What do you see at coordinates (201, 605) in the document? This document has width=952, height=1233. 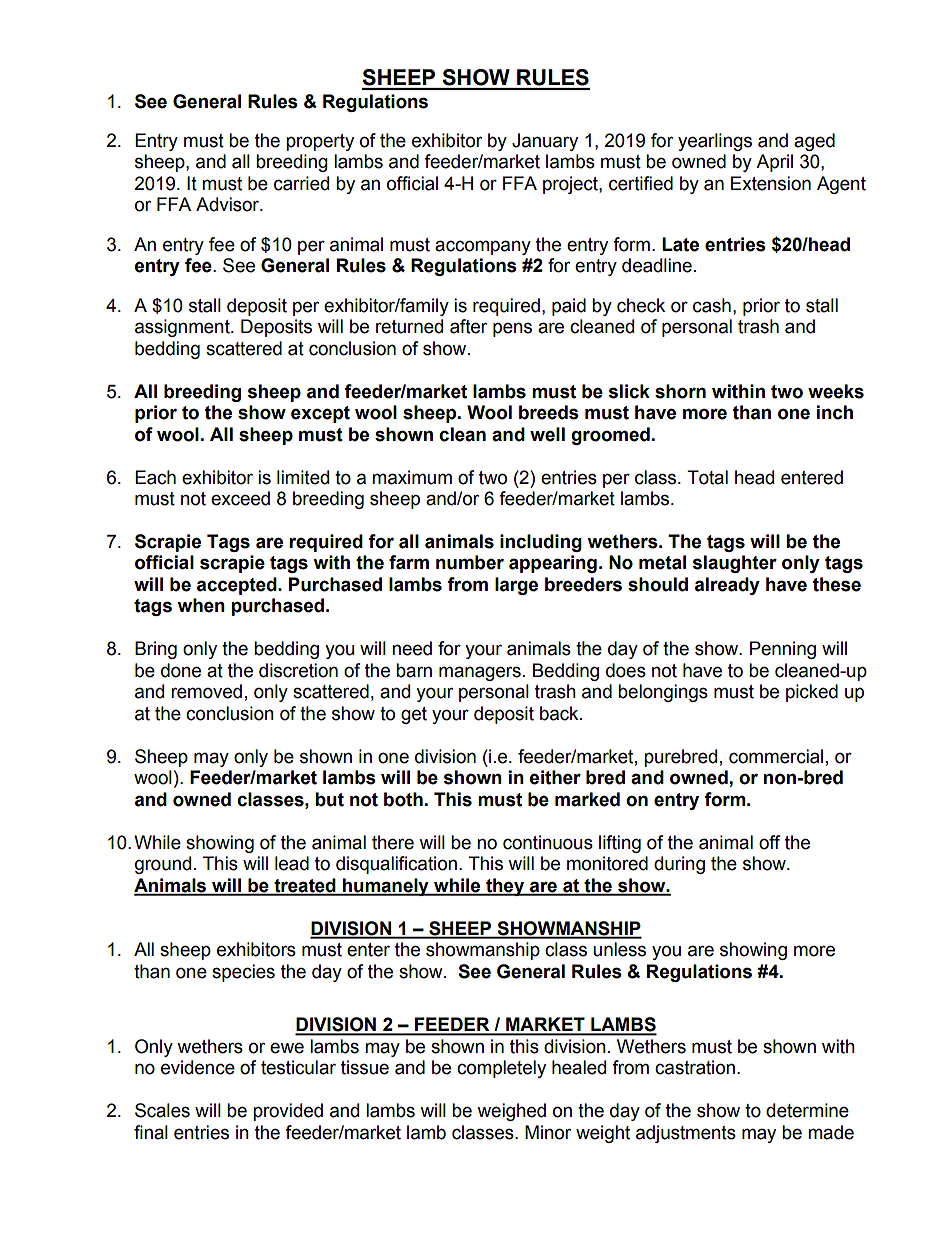 I see `when` at bounding box center [201, 605].
